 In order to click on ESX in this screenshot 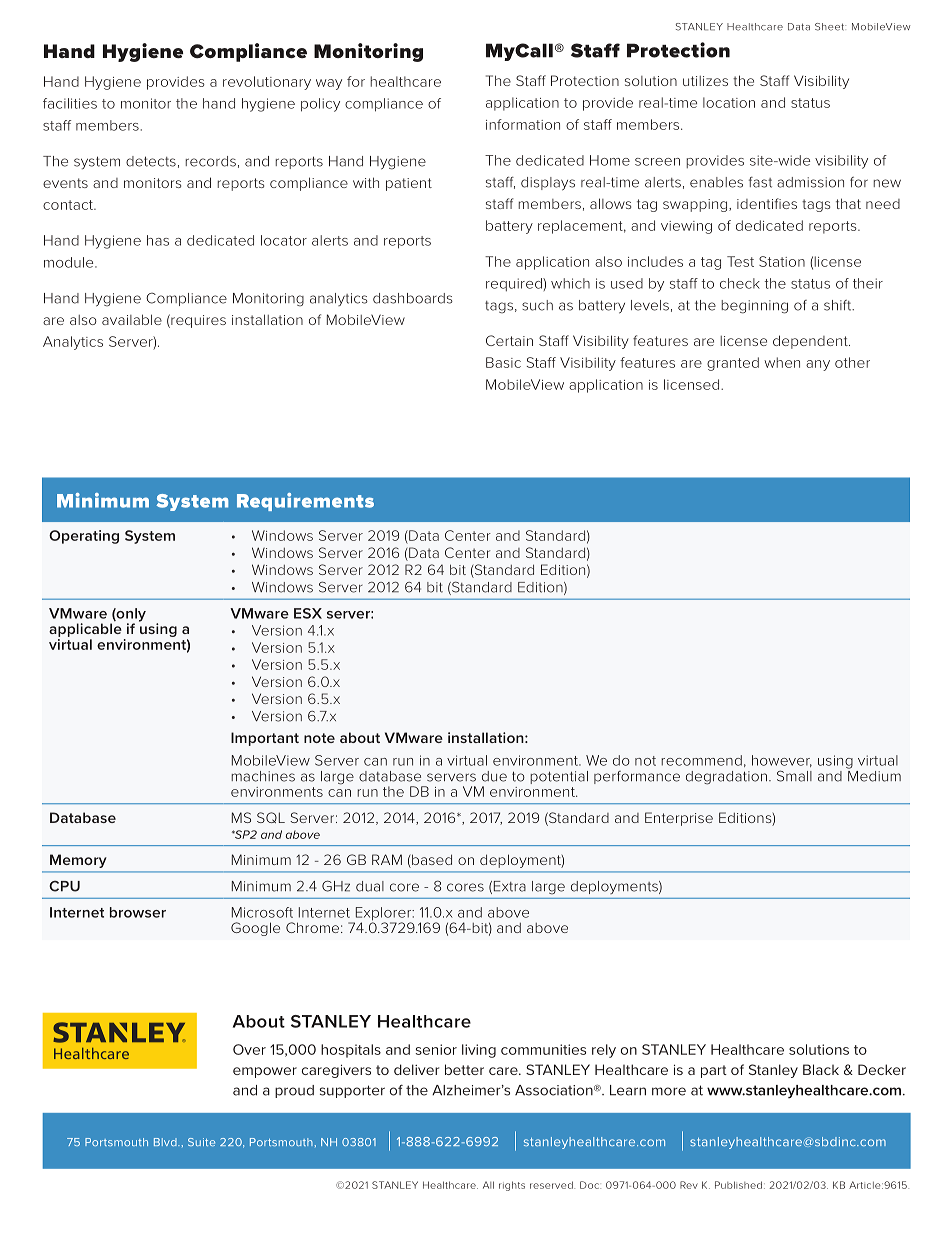, I will do `click(308, 613)`.
